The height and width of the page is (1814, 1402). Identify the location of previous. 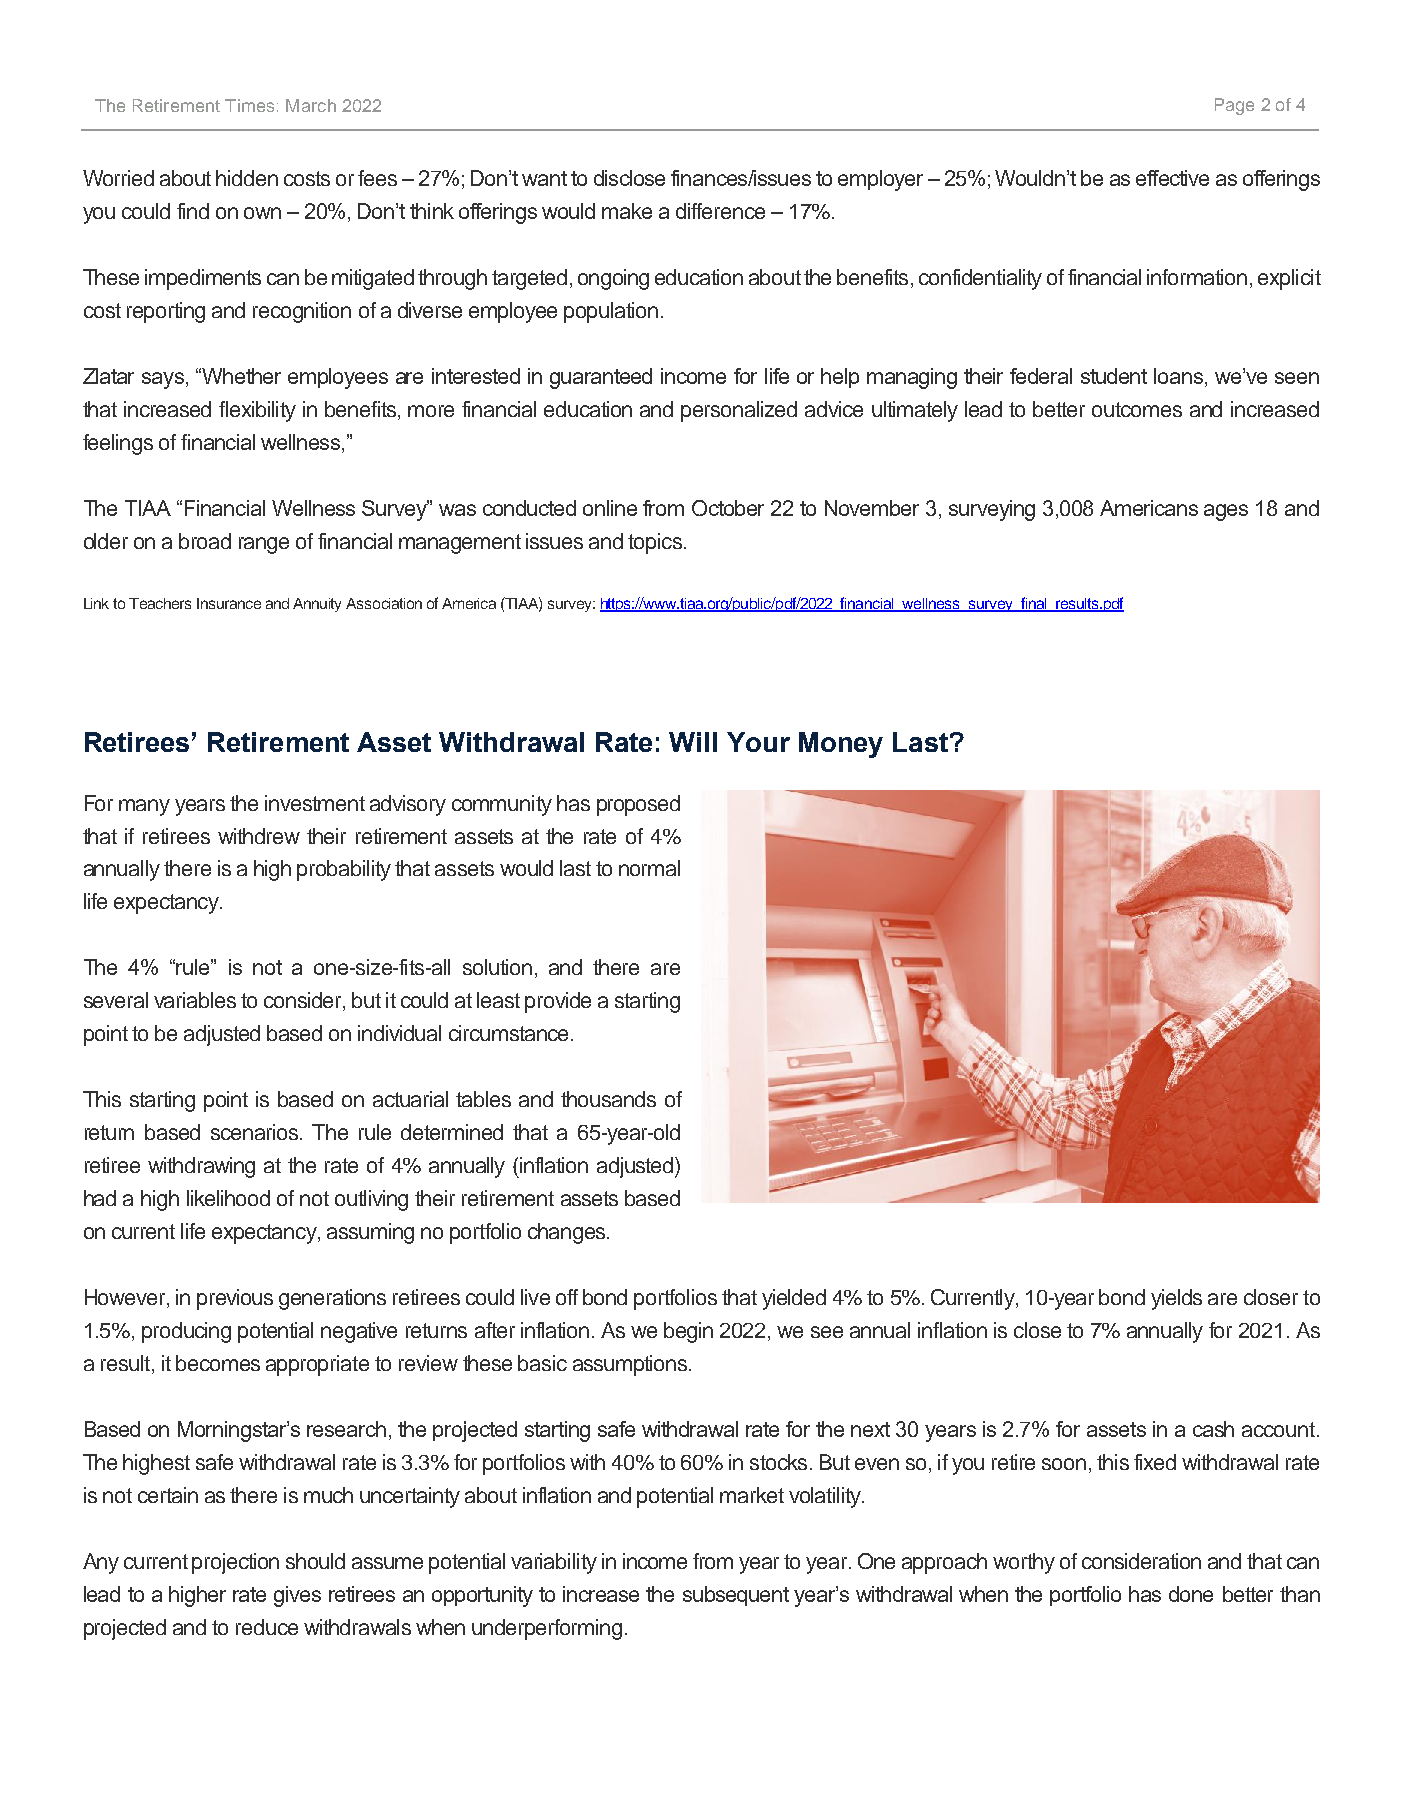
(235, 1299).
